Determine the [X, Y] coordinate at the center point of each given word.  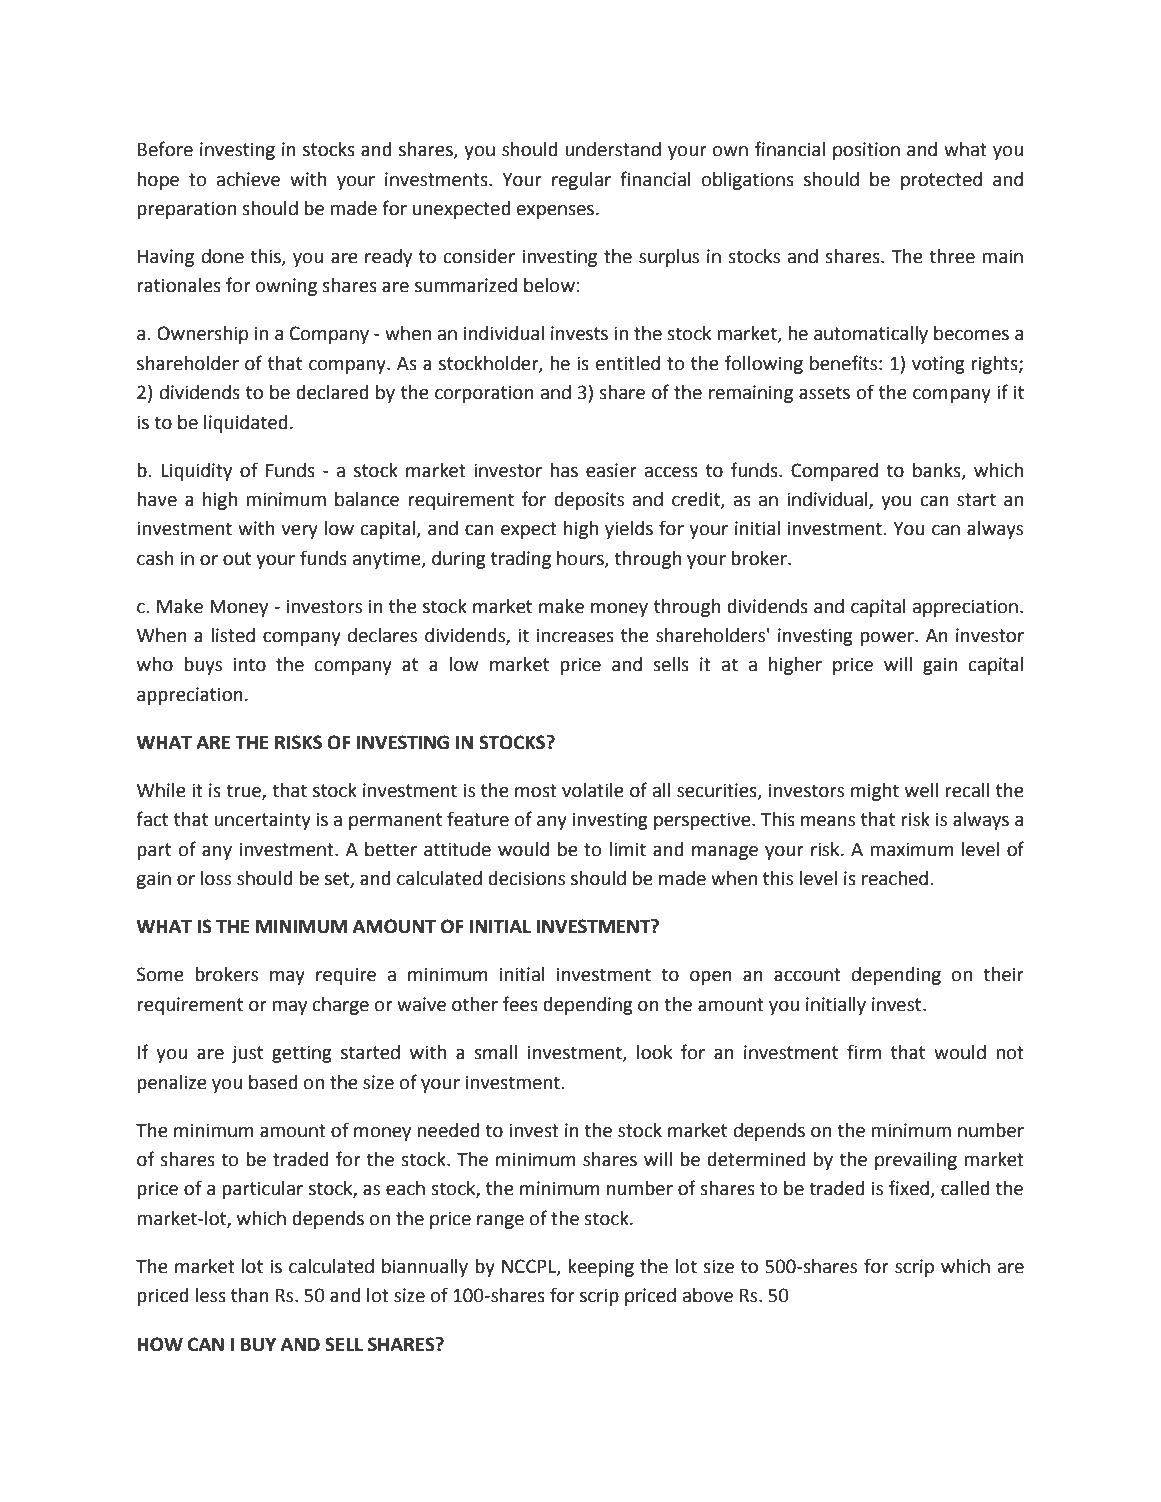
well [921, 790]
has [564, 470]
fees [520, 1004]
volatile [593, 790]
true [244, 792]
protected [941, 181]
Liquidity [196, 472]
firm [864, 1051]
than [250, 1295]
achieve [248, 179]
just [247, 1054]
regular [581, 181]
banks [938, 471]
